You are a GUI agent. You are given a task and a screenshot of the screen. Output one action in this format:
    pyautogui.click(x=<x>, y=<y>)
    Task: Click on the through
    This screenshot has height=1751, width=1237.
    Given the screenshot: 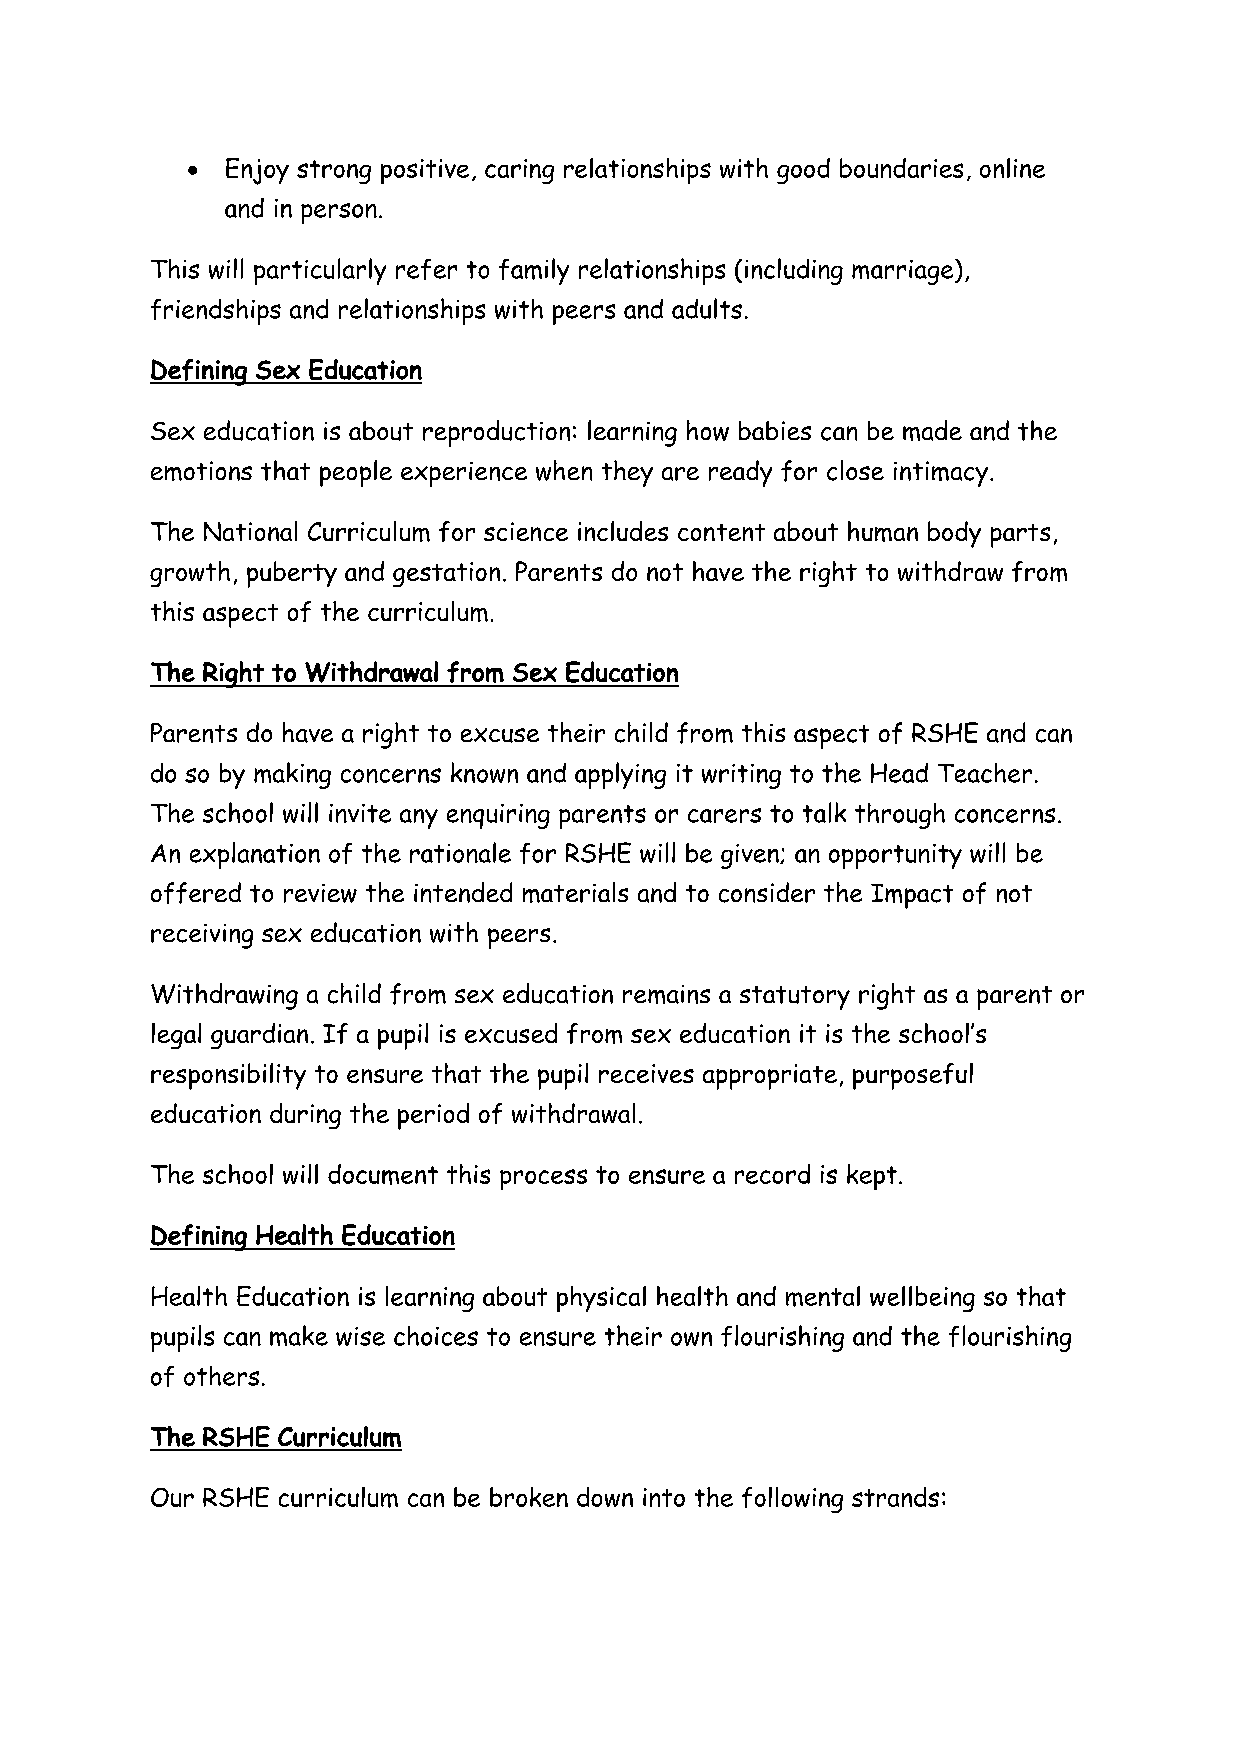 What is the action you would take?
    pyautogui.click(x=900, y=816)
